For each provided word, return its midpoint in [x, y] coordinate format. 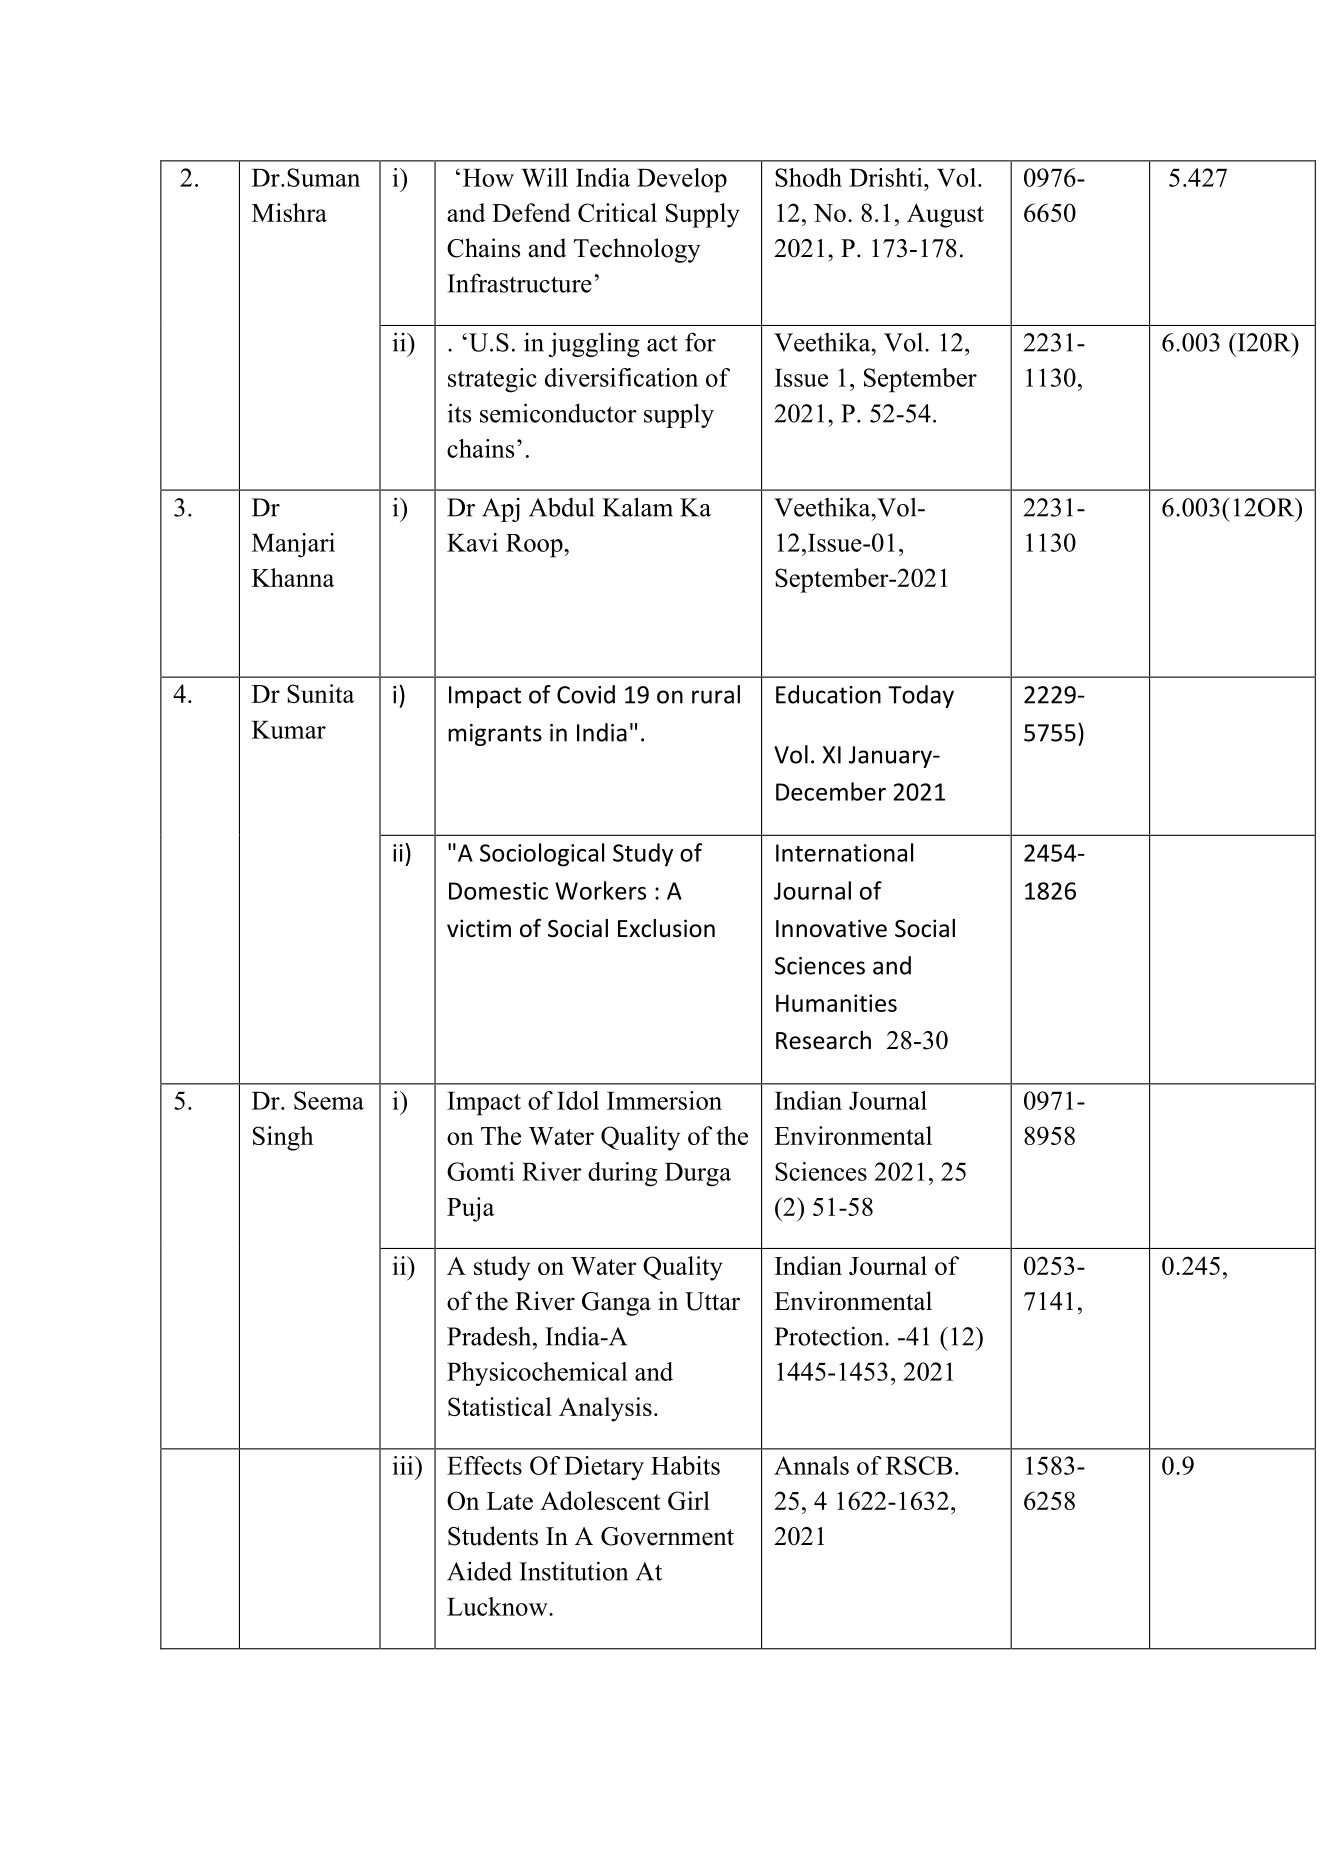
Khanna [293, 577]
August [945, 215]
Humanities [836, 1003]
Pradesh [490, 1336]
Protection [830, 1336]
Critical [617, 212]
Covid [586, 694]
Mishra [289, 212]
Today [921, 696]
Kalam [637, 507]
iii [404, 1465]
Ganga [616, 1304]
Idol [578, 1100]
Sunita [320, 693]
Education [828, 694]
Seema [329, 1100]
